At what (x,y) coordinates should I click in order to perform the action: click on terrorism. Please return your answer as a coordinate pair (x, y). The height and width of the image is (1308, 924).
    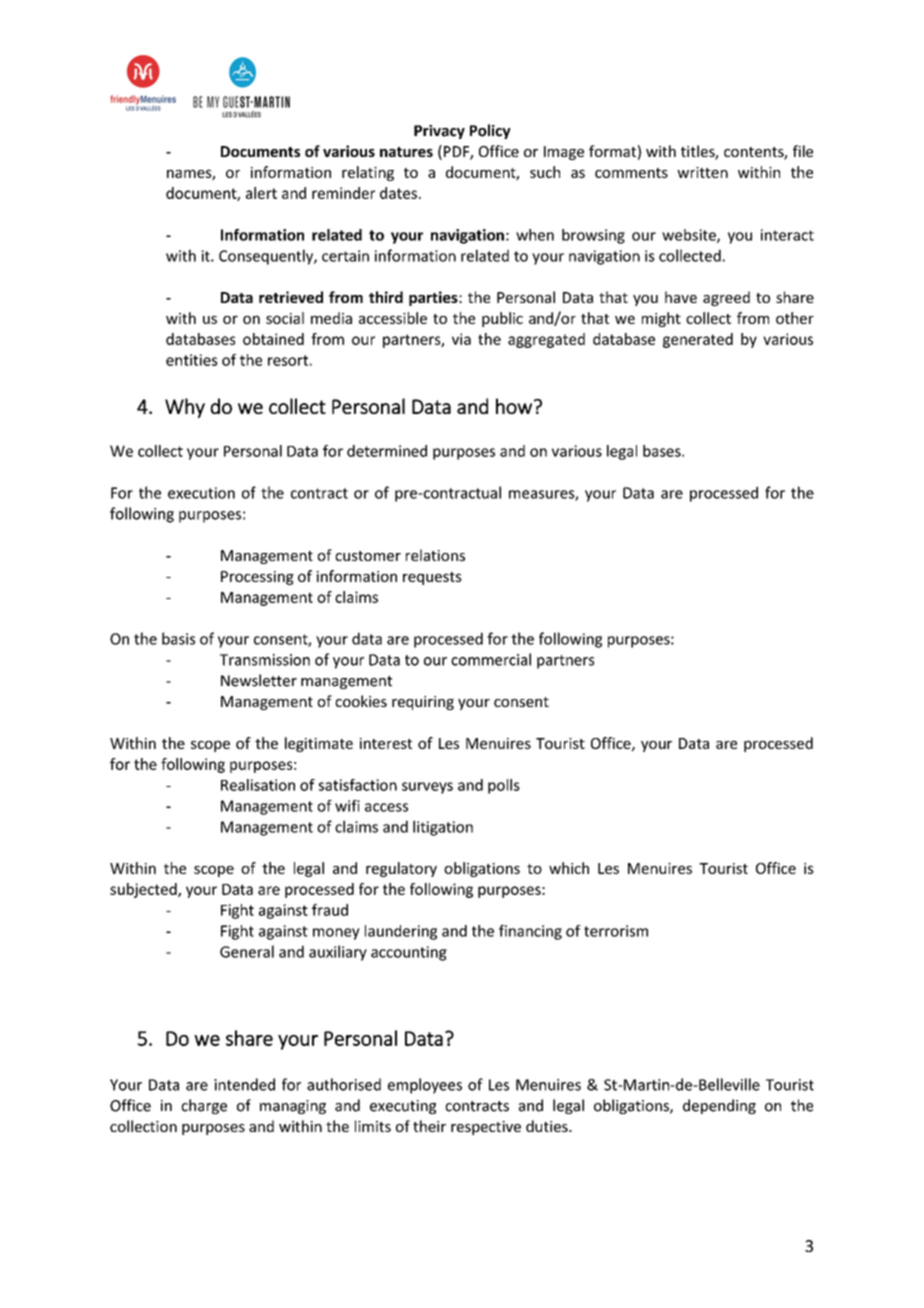
    Looking at the image, I should click on (616, 931).
